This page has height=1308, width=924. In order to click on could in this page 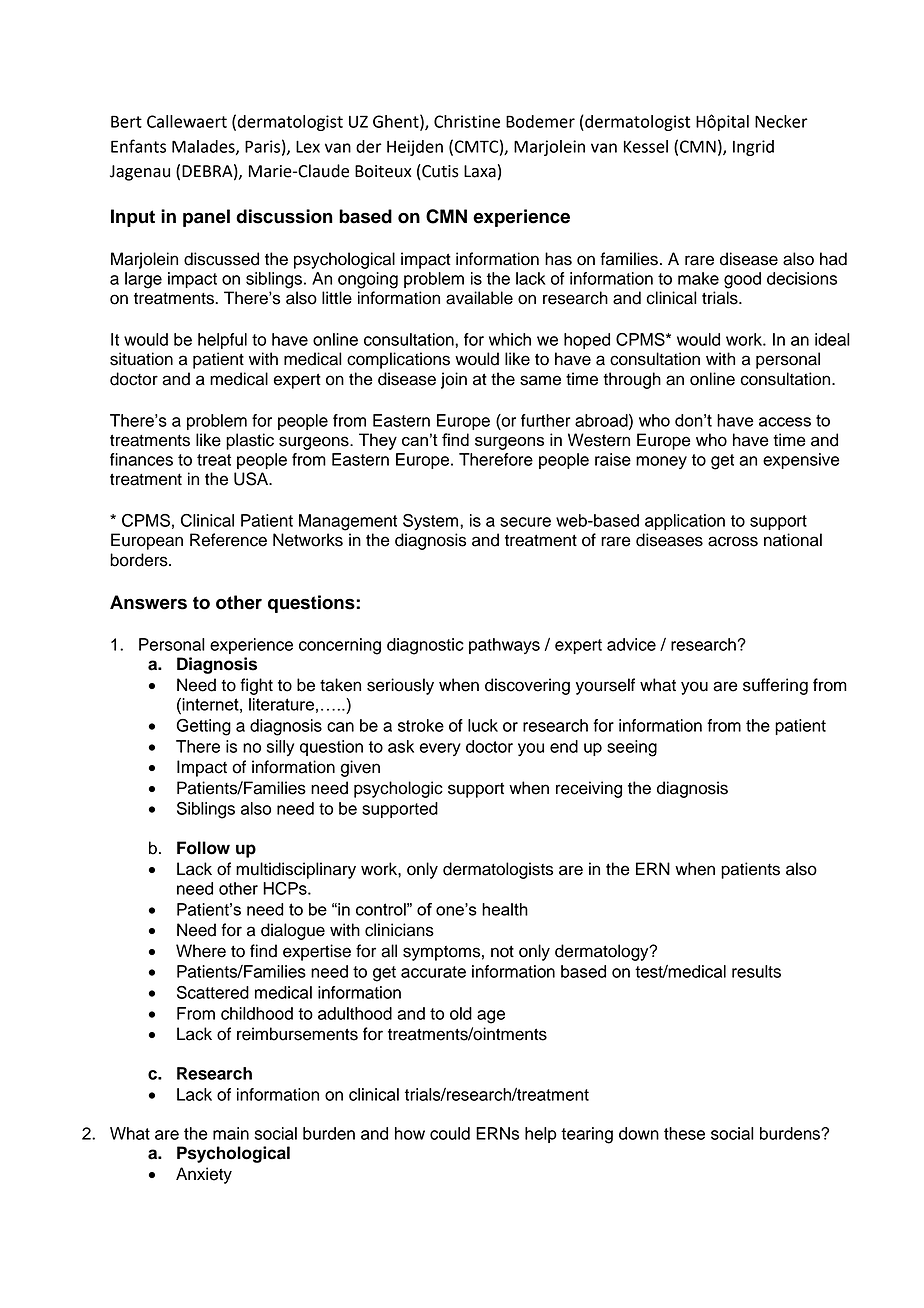, I will do `click(450, 1133)`.
